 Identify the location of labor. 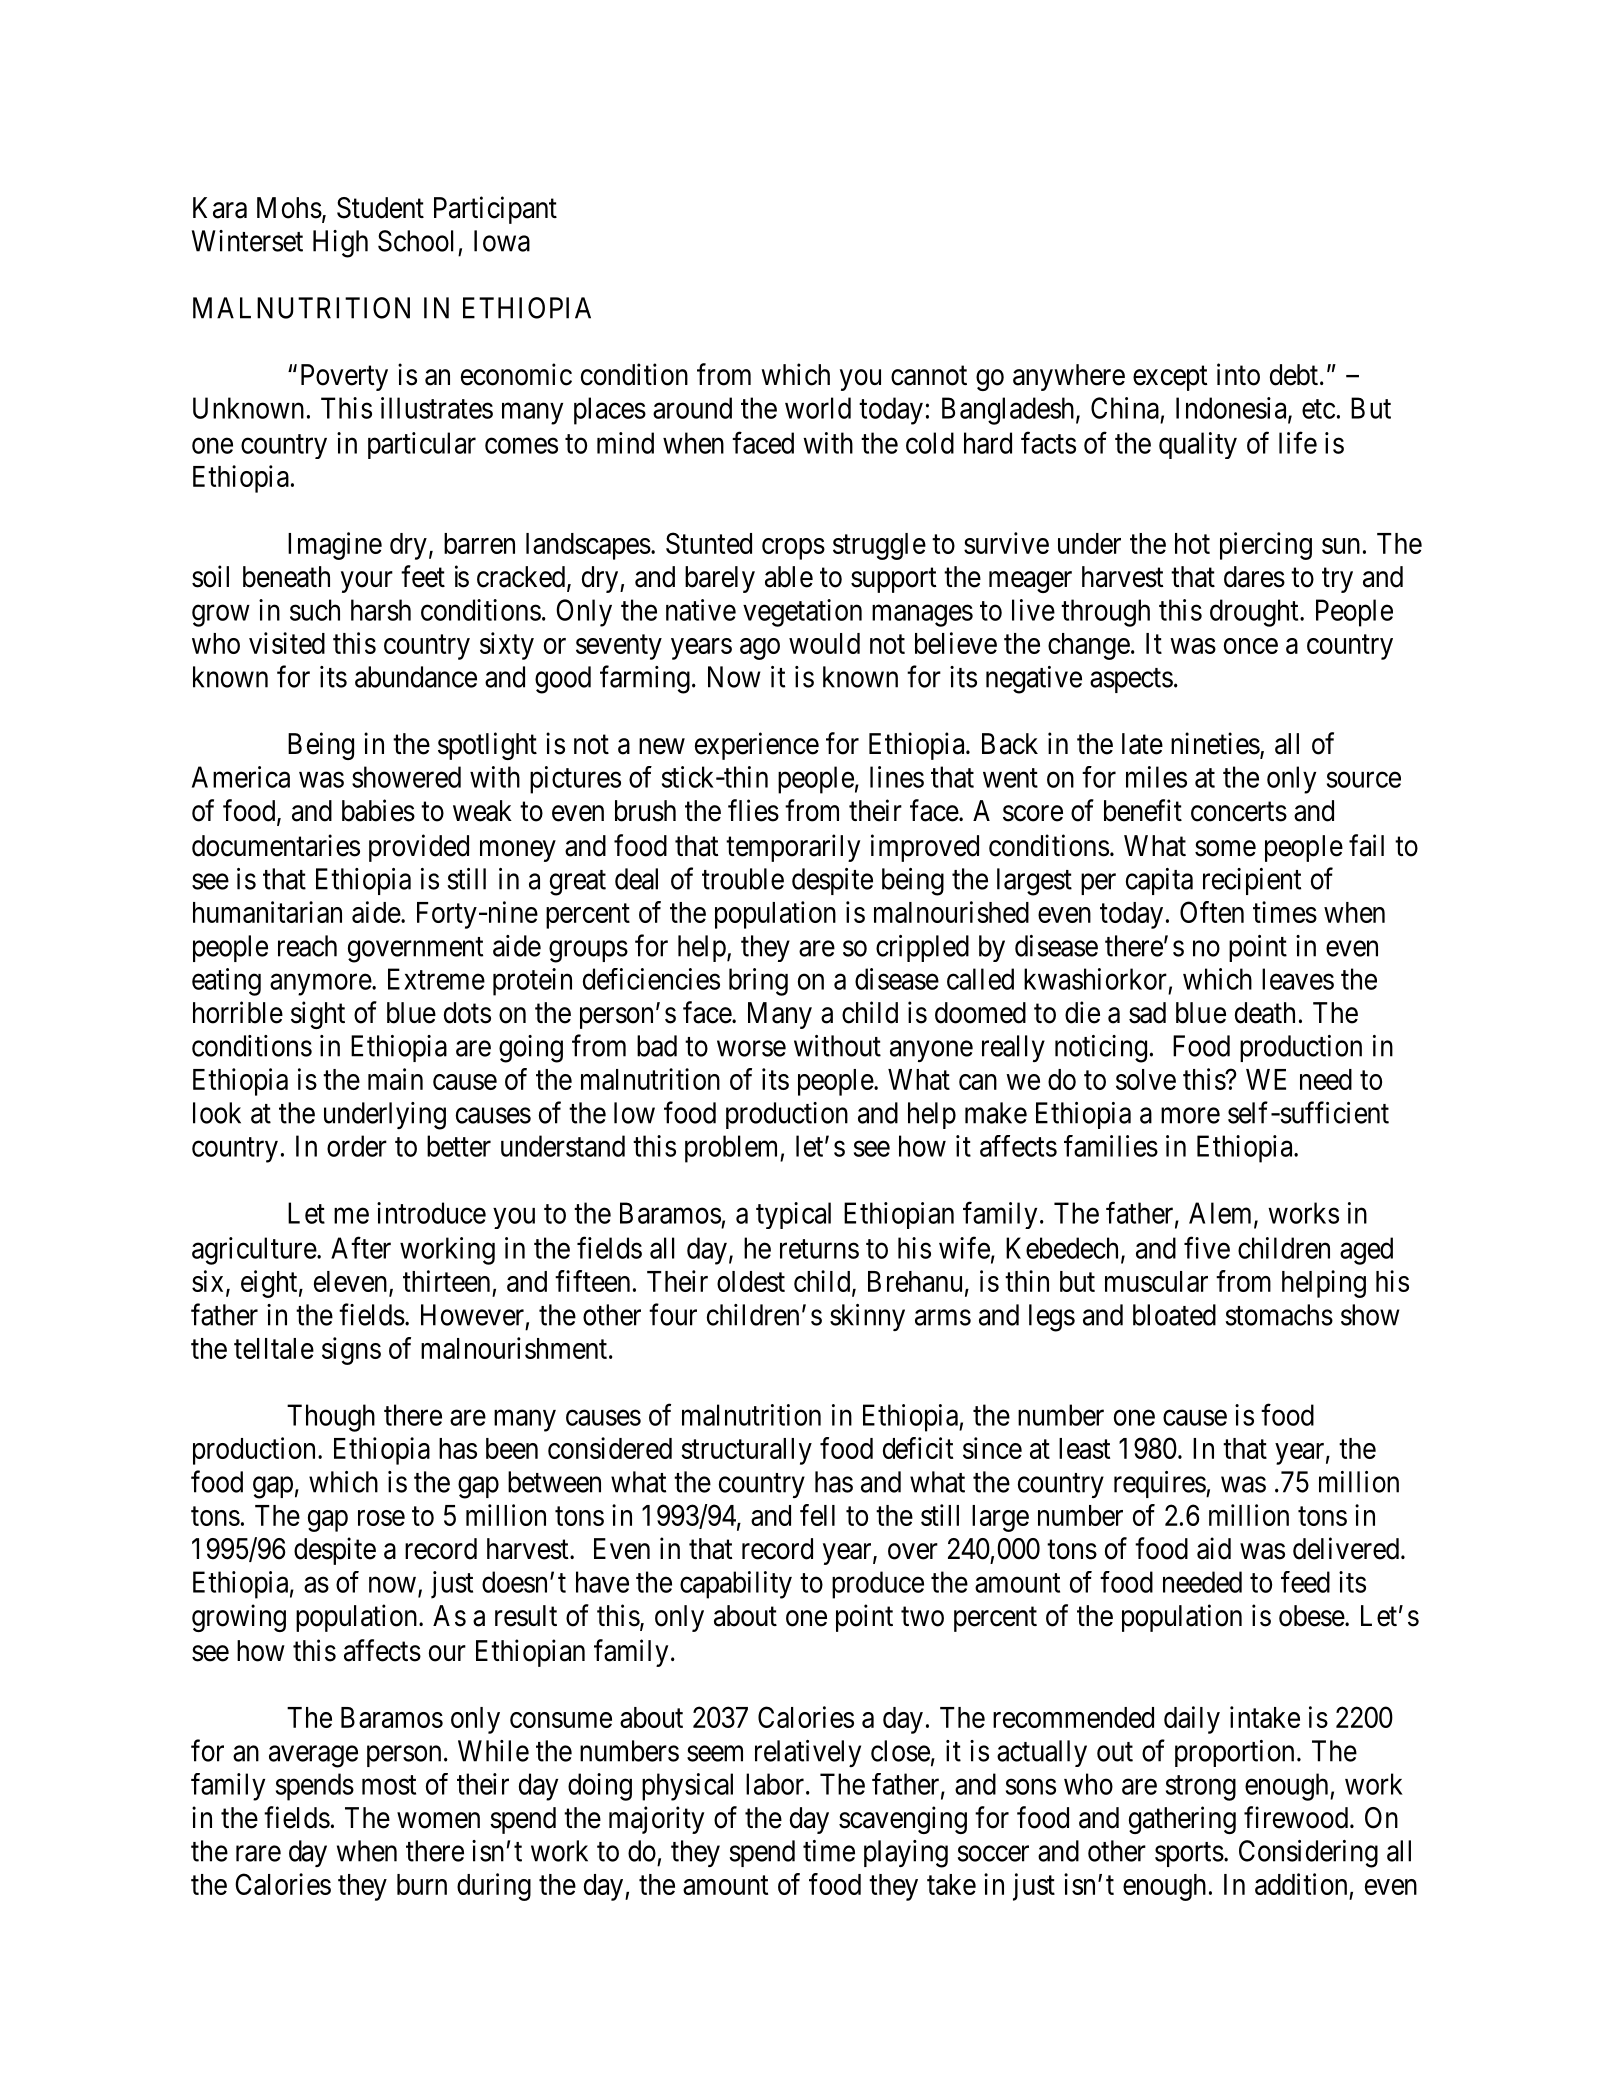
(775, 1784).
